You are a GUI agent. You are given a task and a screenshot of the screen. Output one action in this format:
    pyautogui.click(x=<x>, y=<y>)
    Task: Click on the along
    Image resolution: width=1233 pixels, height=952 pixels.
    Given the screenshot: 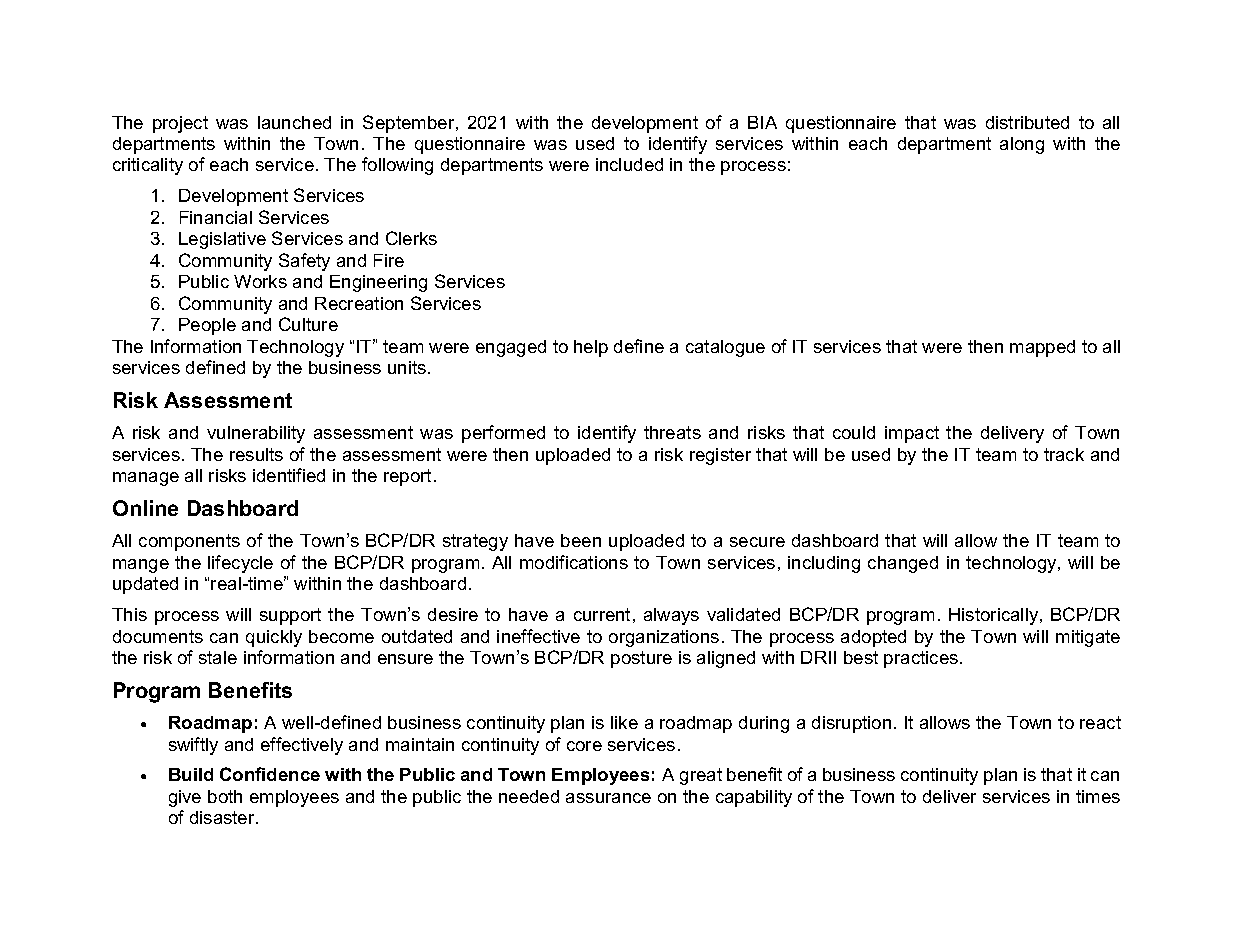 What is the action you would take?
    pyautogui.click(x=1022, y=145)
